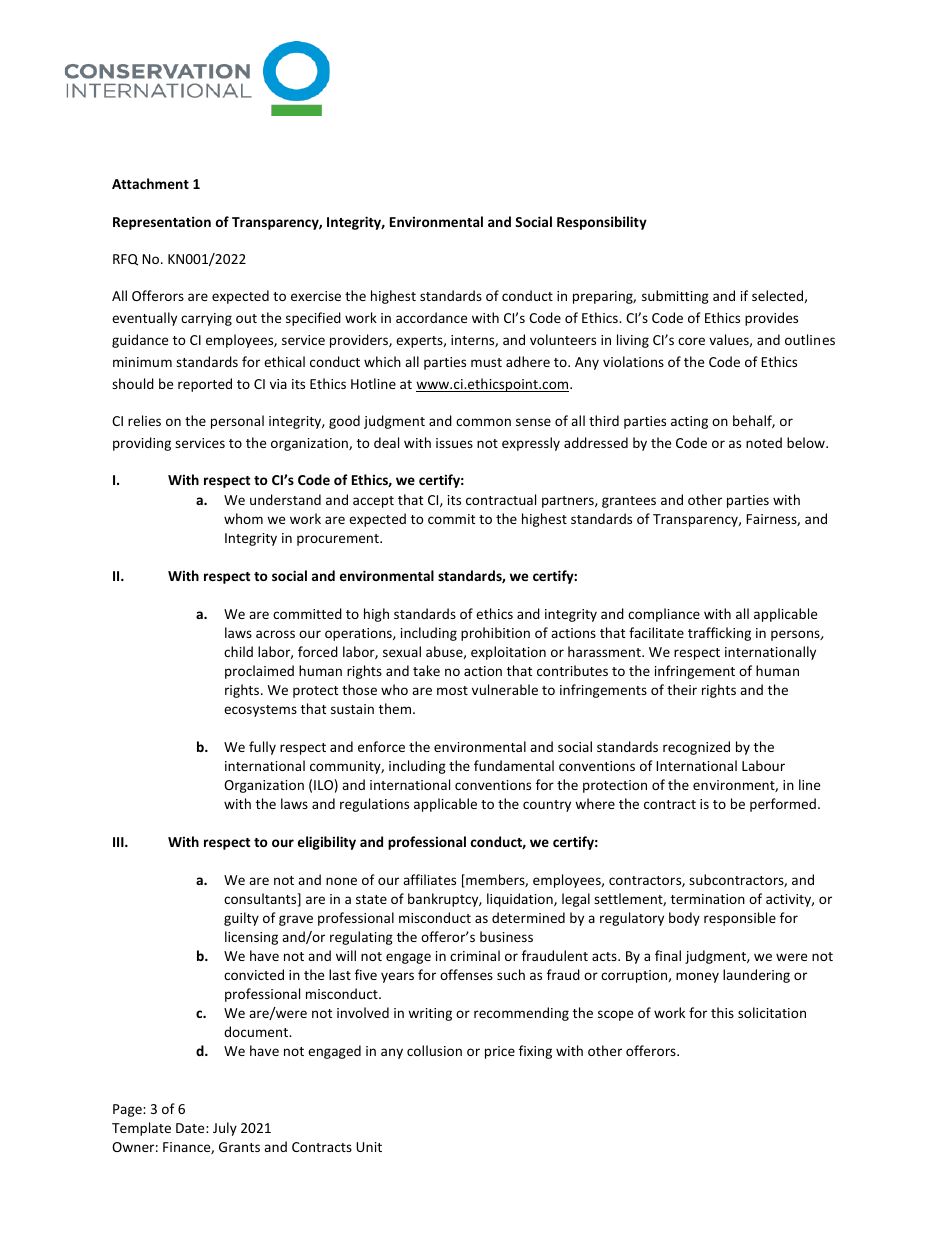 This document has height=1233, width=952. I want to click on take, so click(426, 670).
